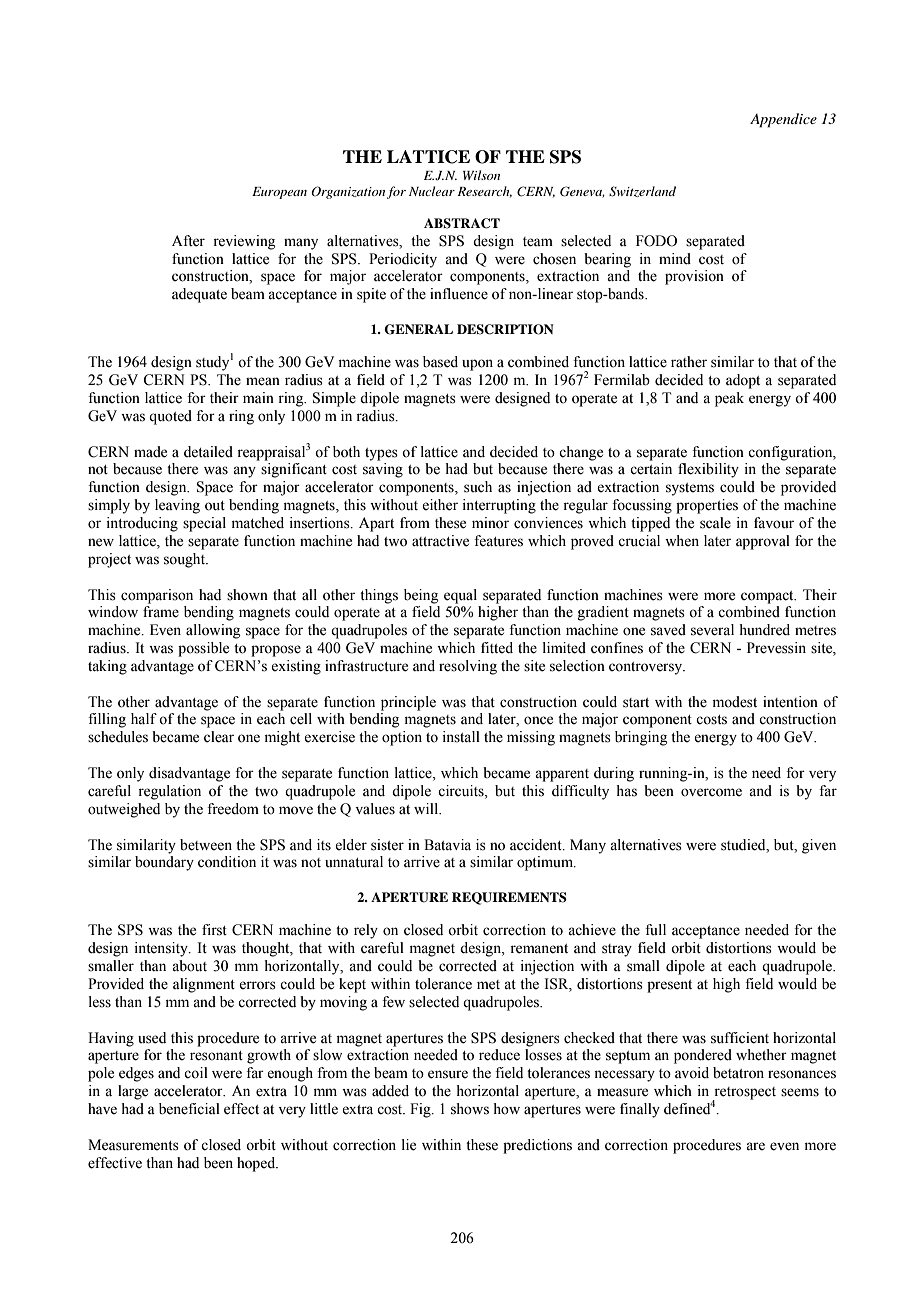 The width and height of the screenshot is (924, 1308). What do you see at coordinates (177, 506) in the screenshot?
I see `leaving` at bounding box center [177, 506].
